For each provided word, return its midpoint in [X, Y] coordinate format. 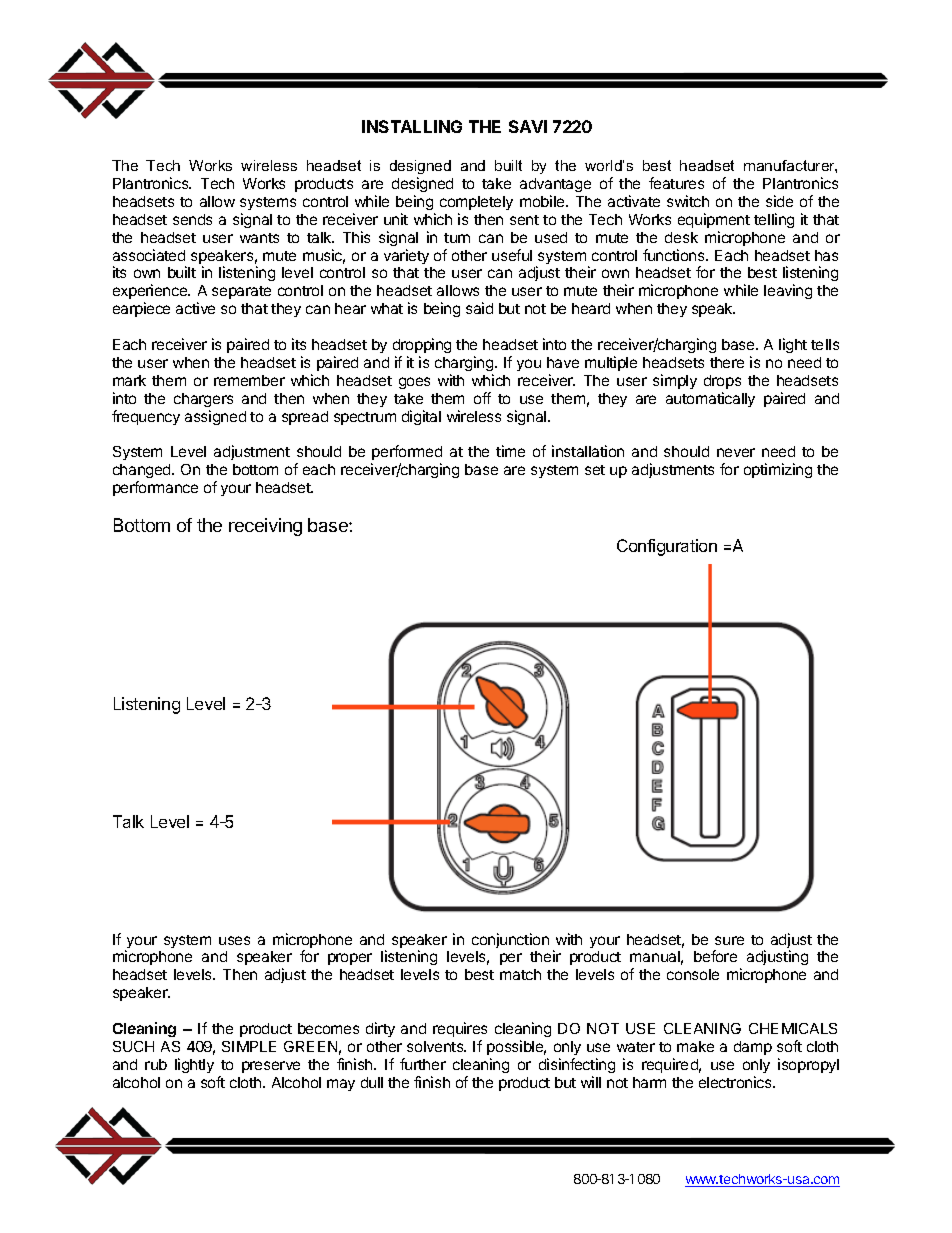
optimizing [778, 470]
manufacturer [790, 166]
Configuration [667, 547]
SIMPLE [249, 1046]
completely [476, 203]
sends [192, 219]
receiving [265, 527]
